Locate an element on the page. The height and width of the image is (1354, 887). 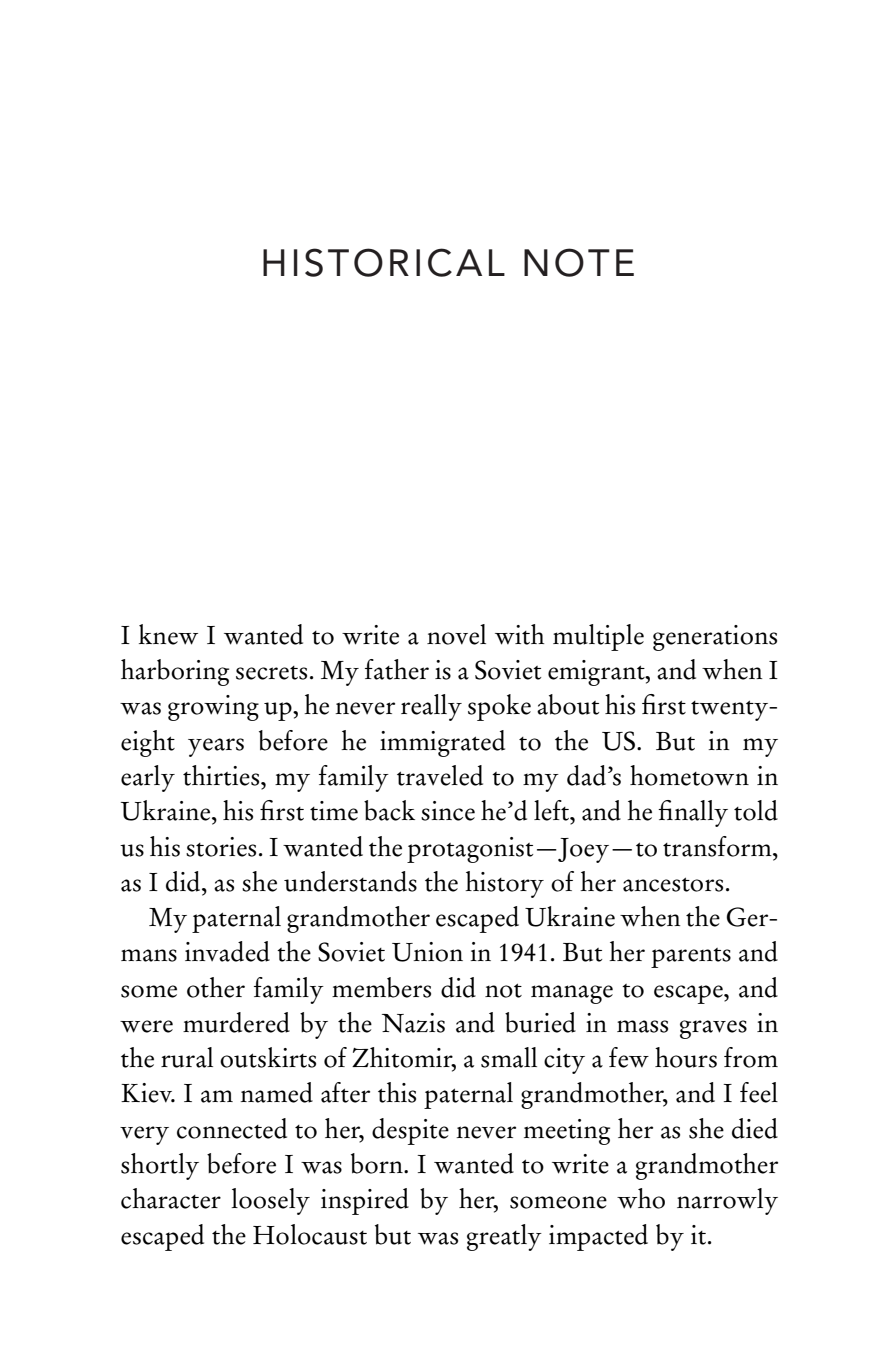
generations is located at coordinates (715, 638).
